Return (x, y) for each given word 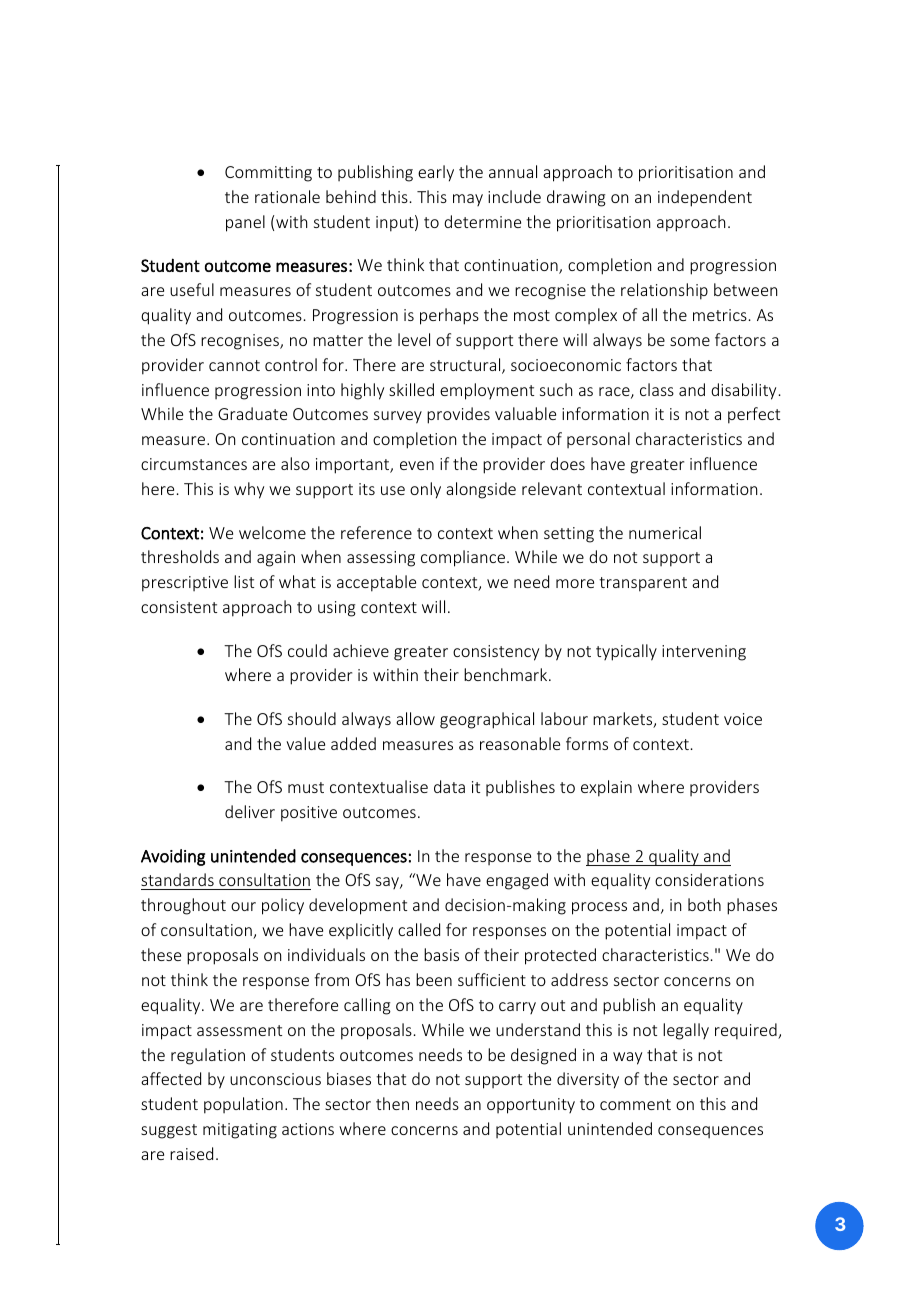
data (449, 786)
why (249, 490)
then (392, 1103)
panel (245, 223)
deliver (250, 811)
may (468, 200)
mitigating (240, 1131)
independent (705, 198)
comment (635, 1104)
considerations (709, 879)
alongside (481, 490)
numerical (665, 532)
